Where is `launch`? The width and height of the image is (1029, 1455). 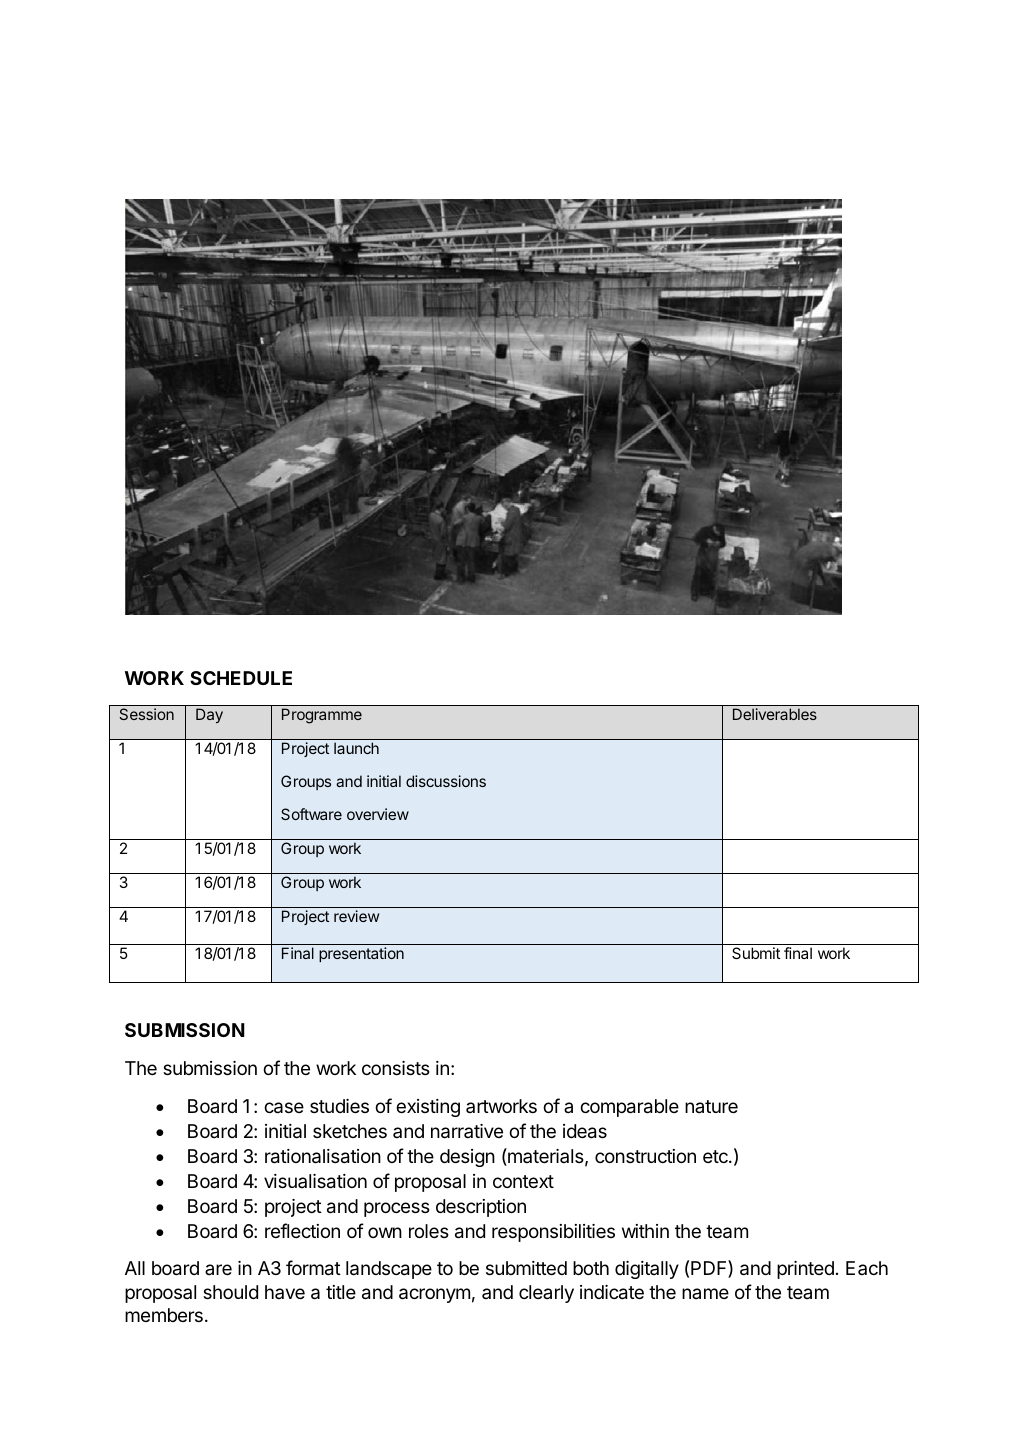 launch is located at coordinates (356, 748).
